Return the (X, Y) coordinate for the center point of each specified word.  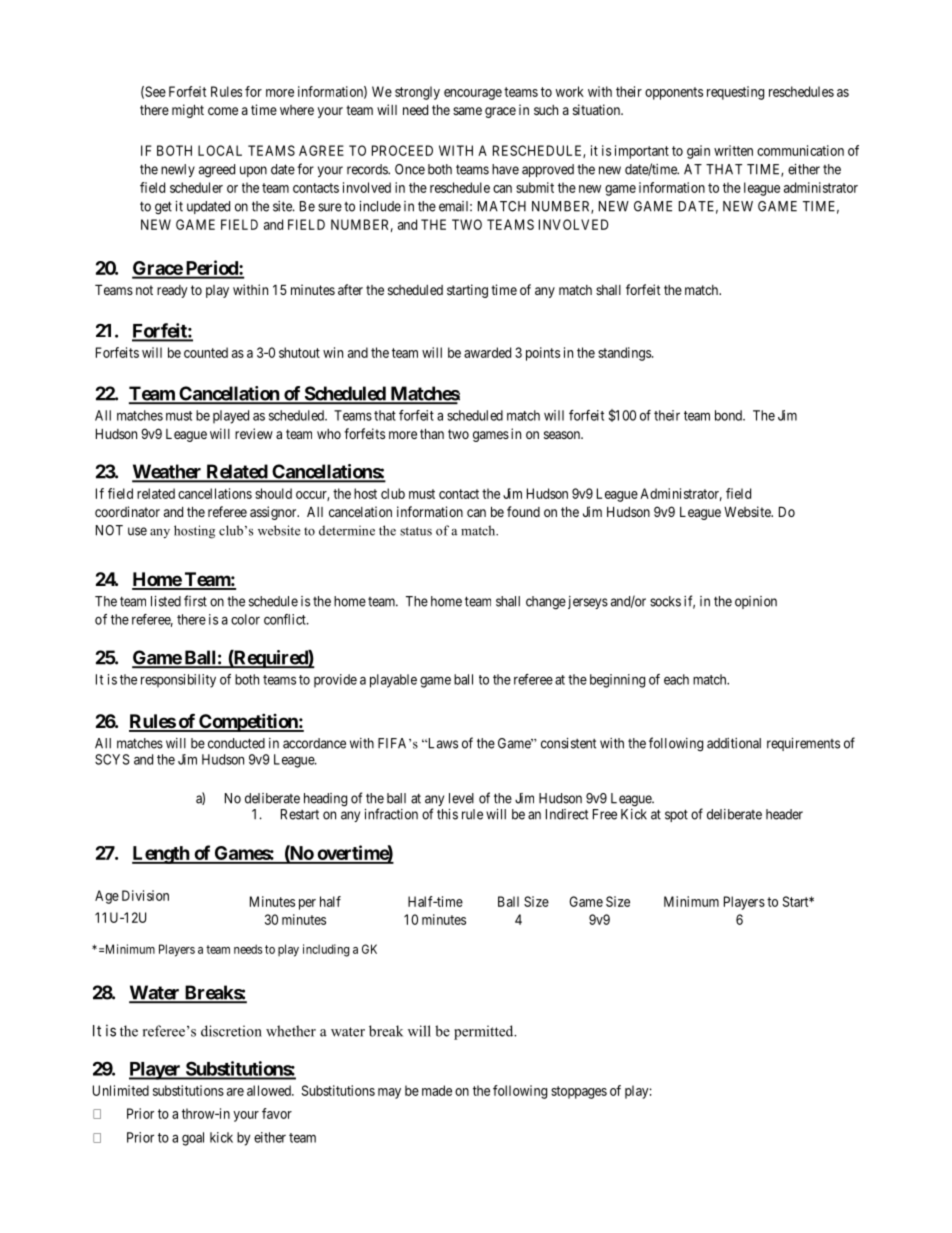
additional (734, 743)
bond (729, 415)
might (188, 111)
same (467, 111)
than (432, 433)
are (235, 1092)
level (461, 798)
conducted (236, 743)
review (254, 433)
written (733, 150)
